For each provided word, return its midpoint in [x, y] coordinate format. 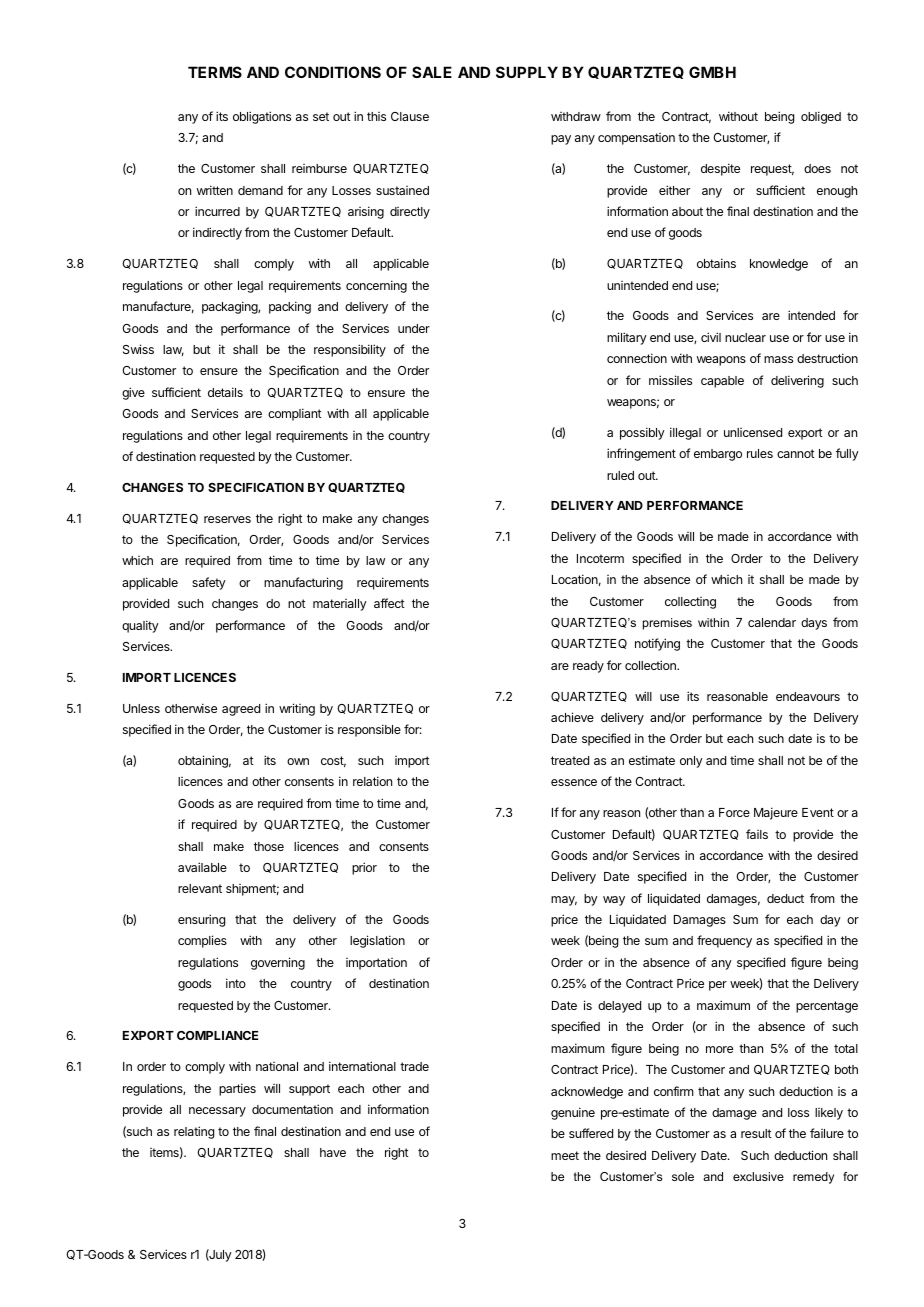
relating [194, 1132]
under [414, 328]
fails [757, 834]
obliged [821, 117]
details [225, 392]
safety [209, 583]
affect [389, 603]
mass [778, 359]
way [614, 901]
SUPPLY [527, 72]
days [814, 624]
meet [565, 1155]
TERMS [215, 72]
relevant [200, 888]
